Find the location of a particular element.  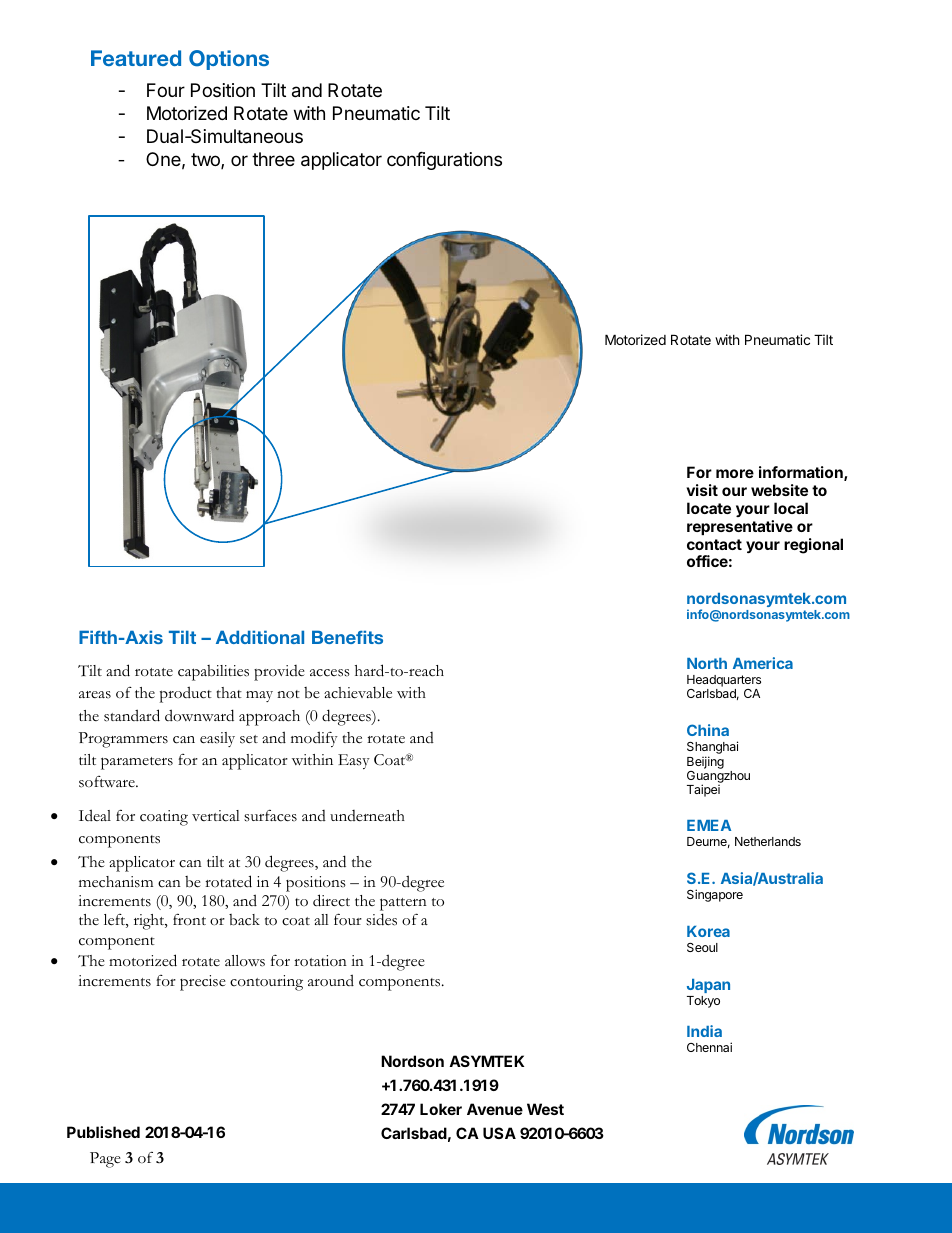

mechanism is located at coordinates (116, 882).
